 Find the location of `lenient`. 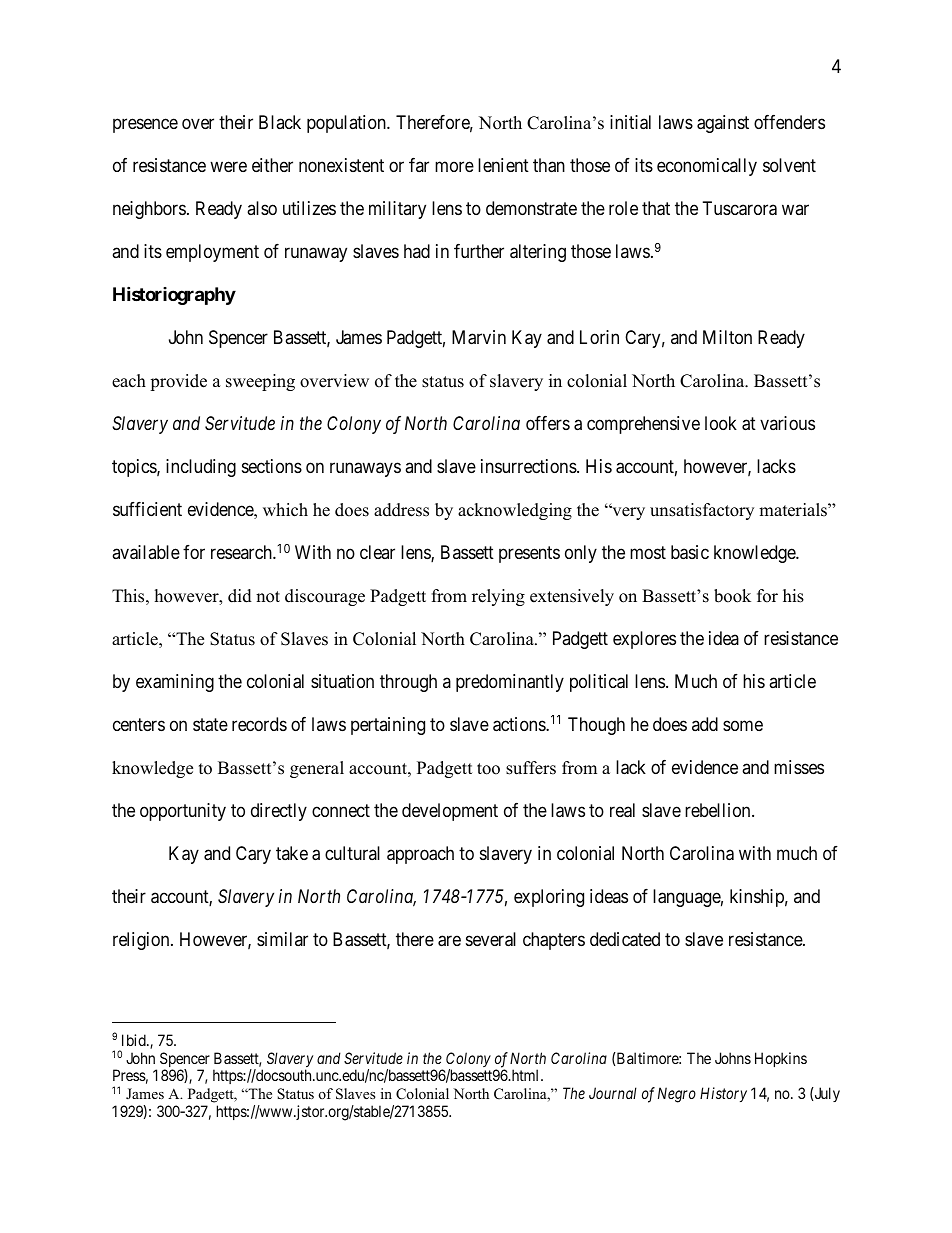

lenient is located at coordinates (503, 165).
